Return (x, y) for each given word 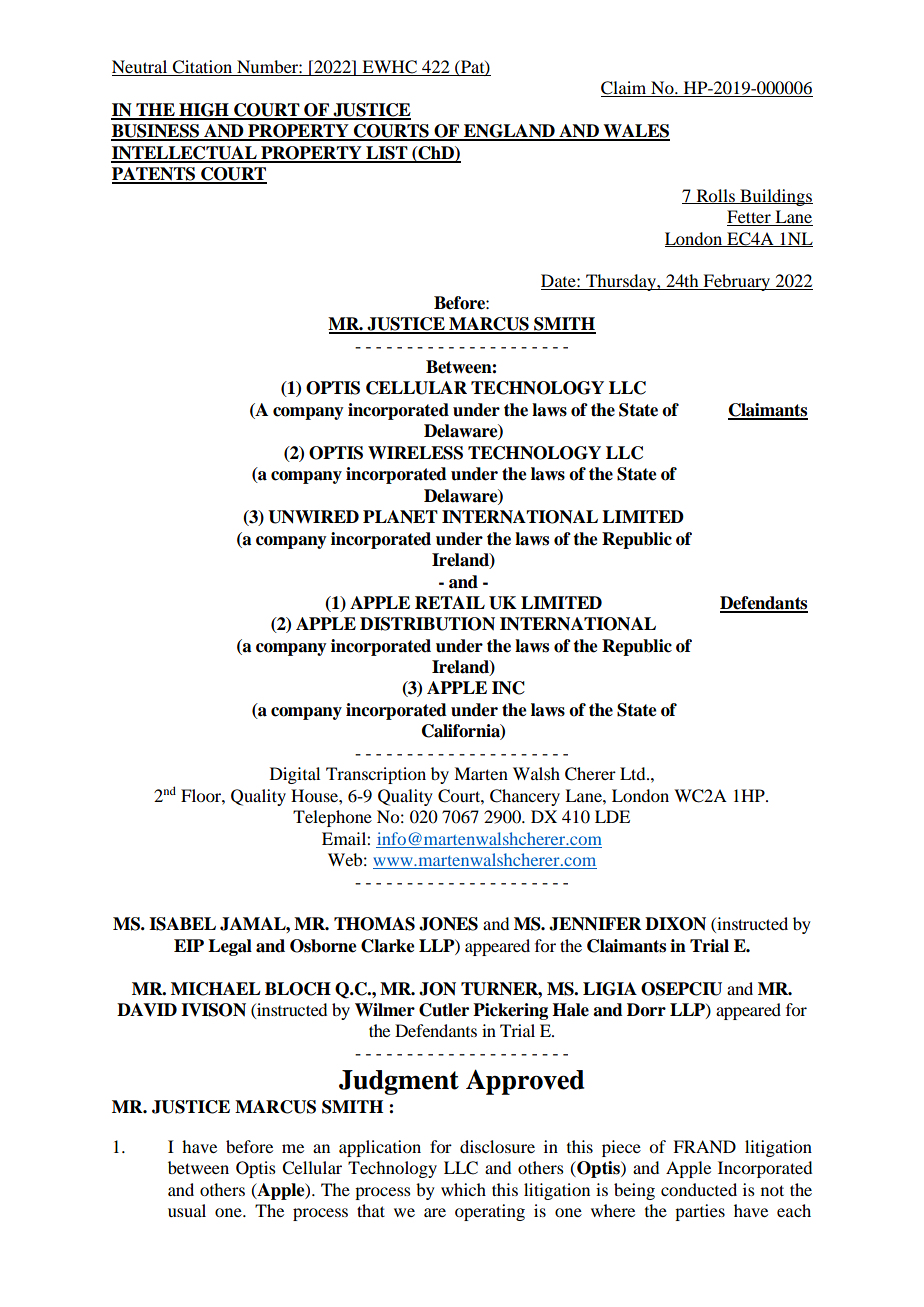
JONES (448, 924)
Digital (295, 775)
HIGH (204, 111)
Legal (230, 947)
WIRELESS (415, 453)
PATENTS (155, 175)
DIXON (675, 924)
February (737, 282)
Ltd (634, 773)
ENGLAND (509, 132)
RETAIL (450, 602)
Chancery (525, 797)
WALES (635, 132)
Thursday (621, 282)
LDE (612, 816)
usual (187, 1210)
